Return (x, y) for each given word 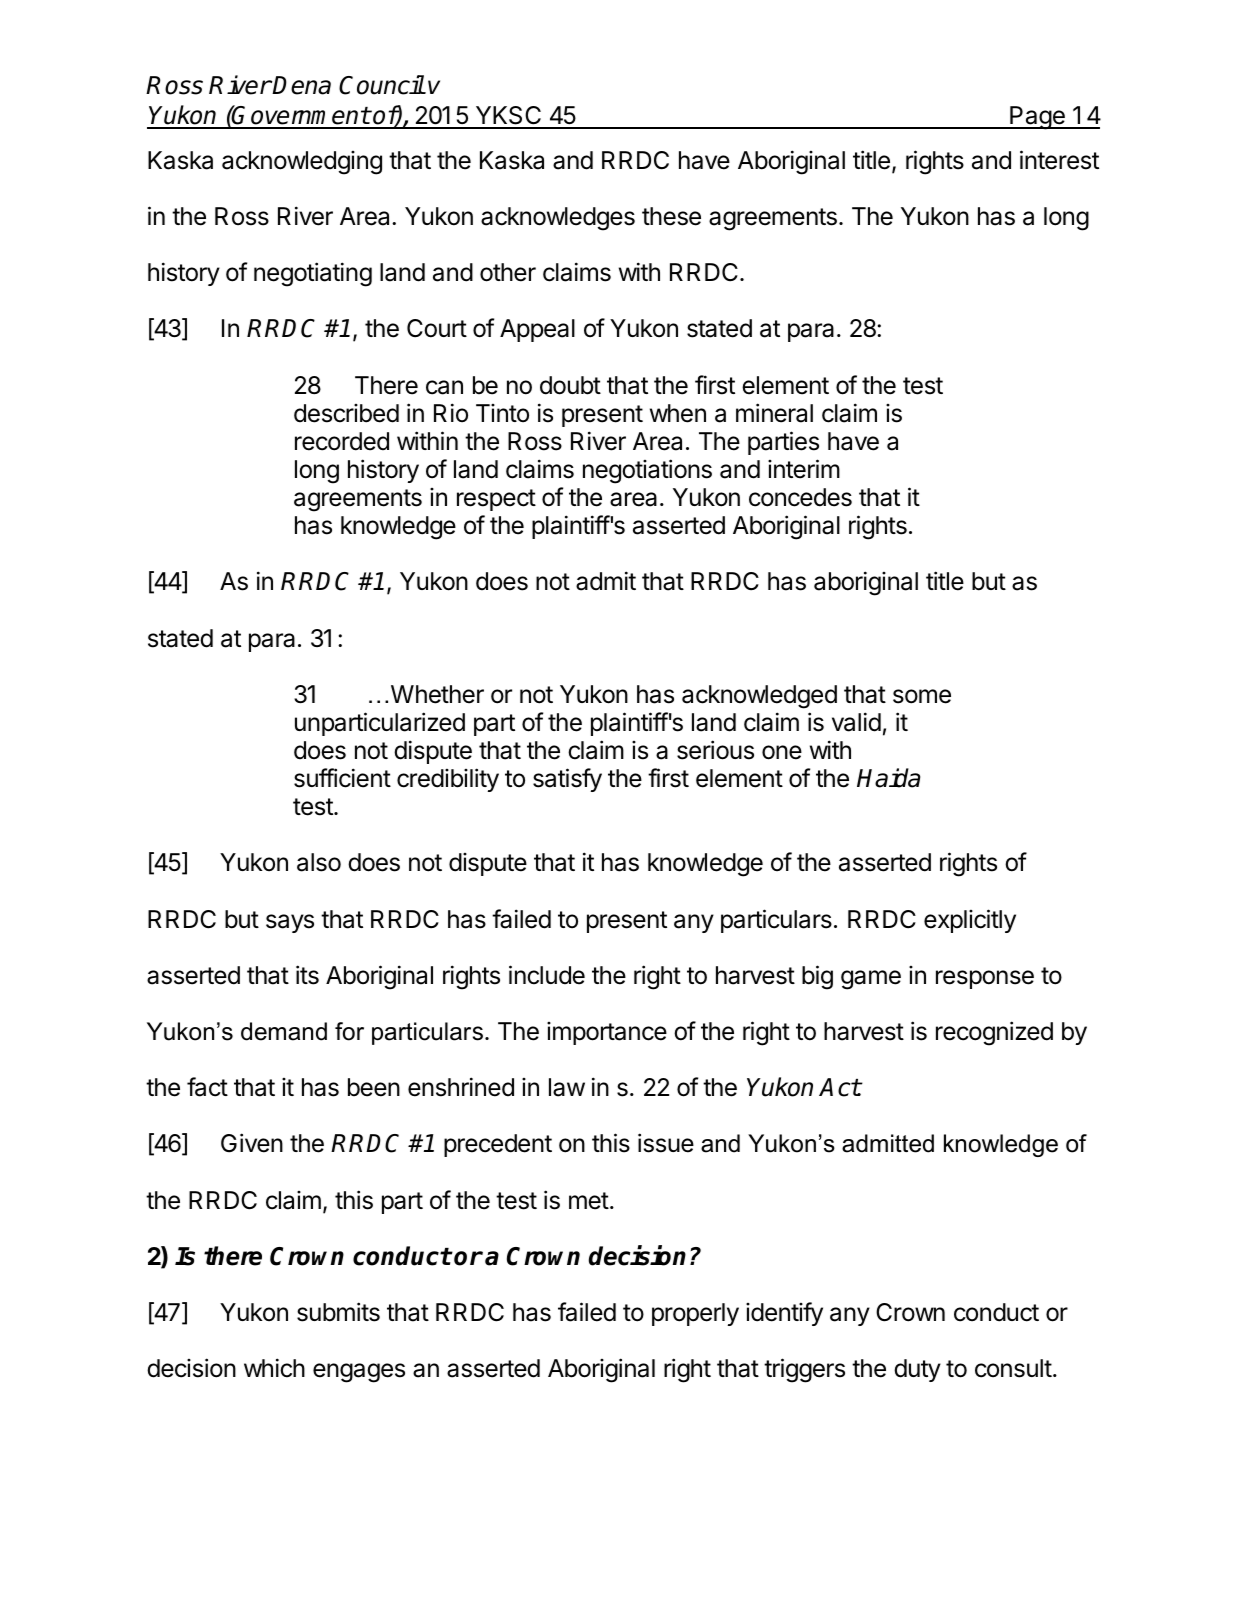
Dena (301, 85)
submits (338, 1312)
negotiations (647, 471)
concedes (800, 497)
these (671, 216)
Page (1037, 118)
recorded (342, 441)
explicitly (970, 921)
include (547, 975)
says (290, 923)
